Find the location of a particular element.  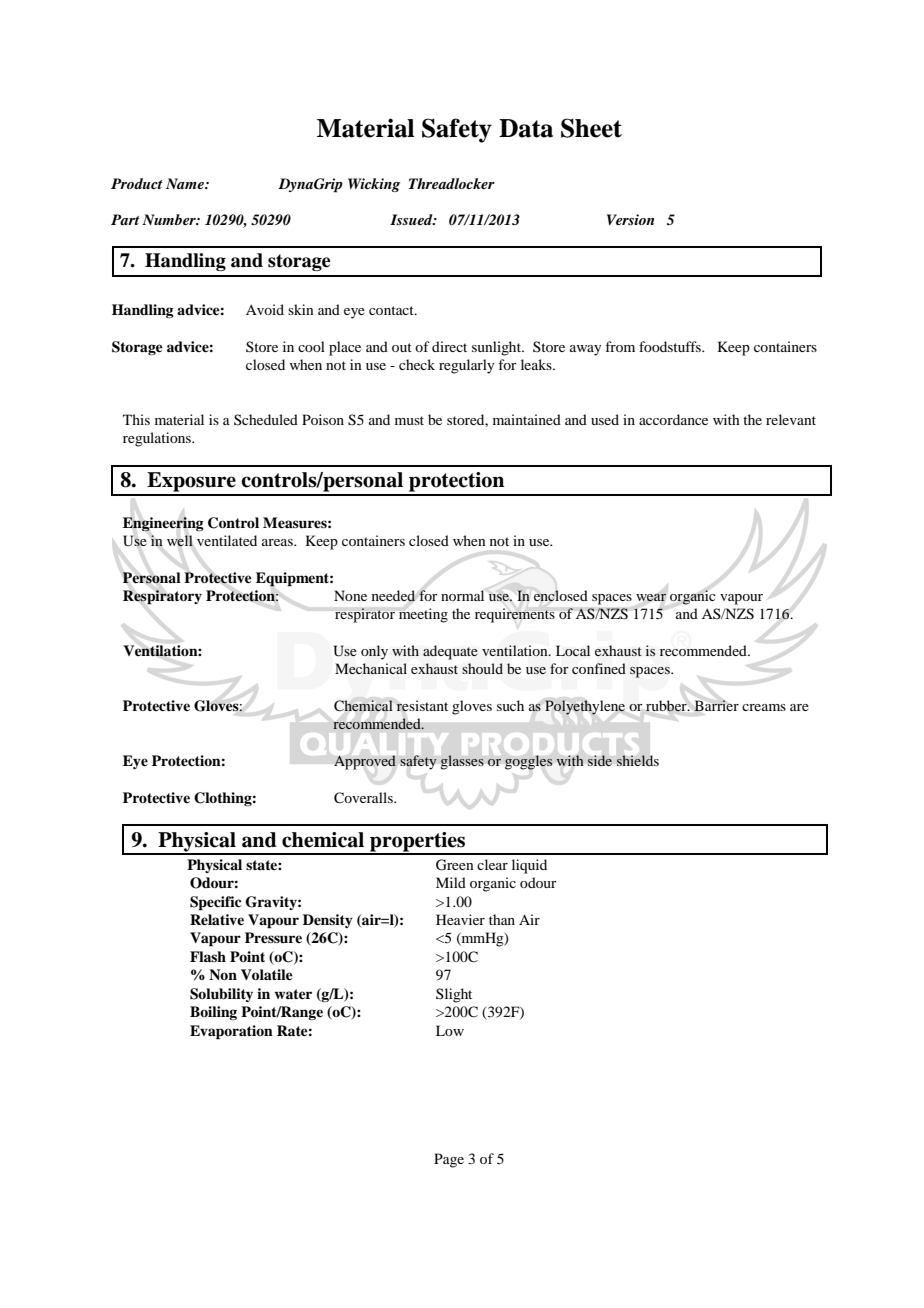

Evaporation is located at coordinates (231, 1032).
